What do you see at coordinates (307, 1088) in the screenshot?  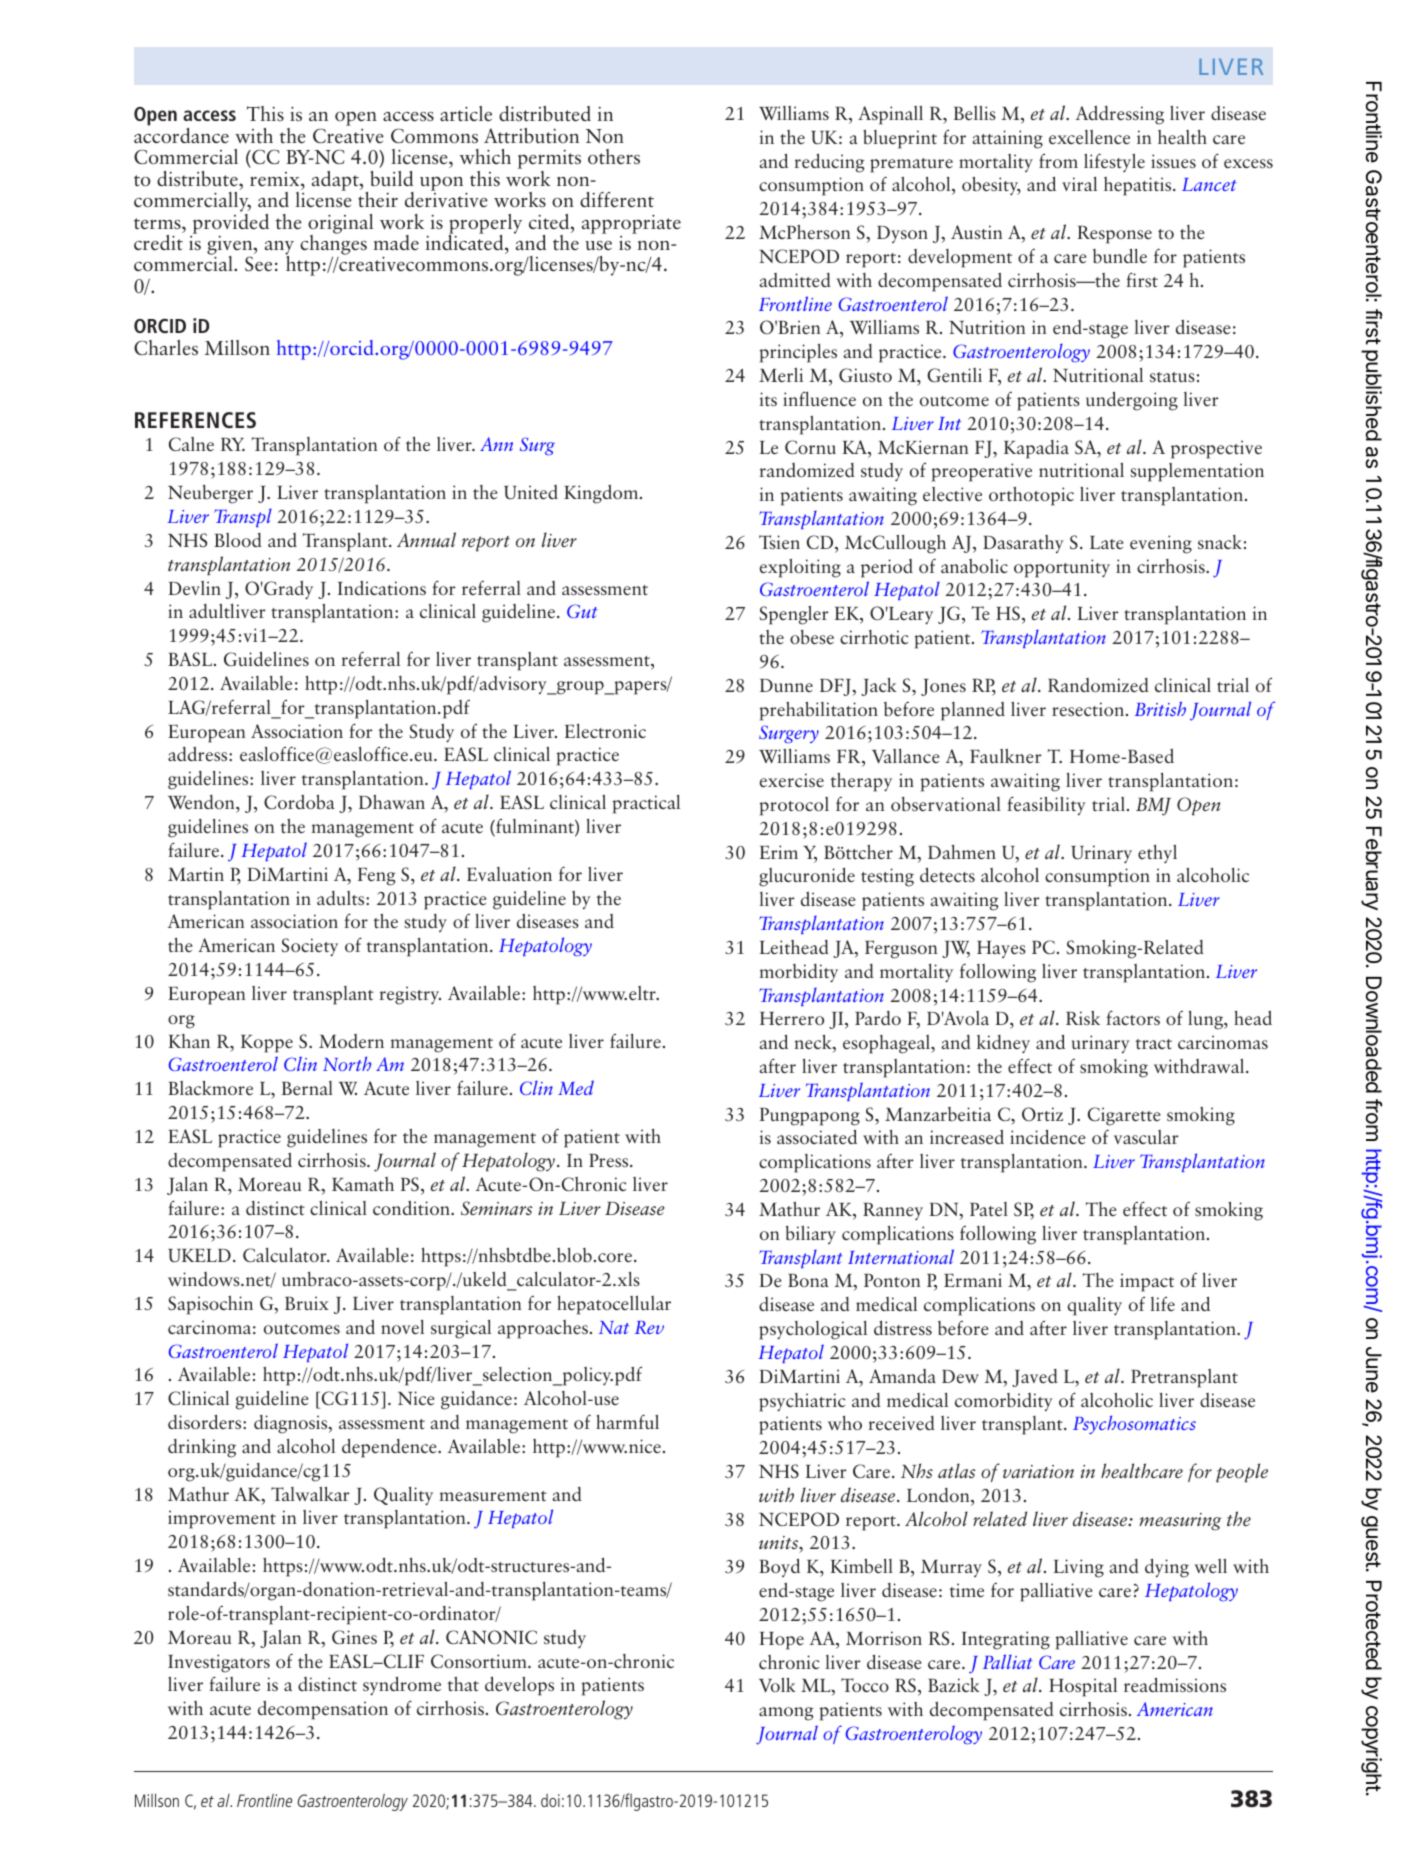 I see `Bernal` at bounding box center [307, 1088].
